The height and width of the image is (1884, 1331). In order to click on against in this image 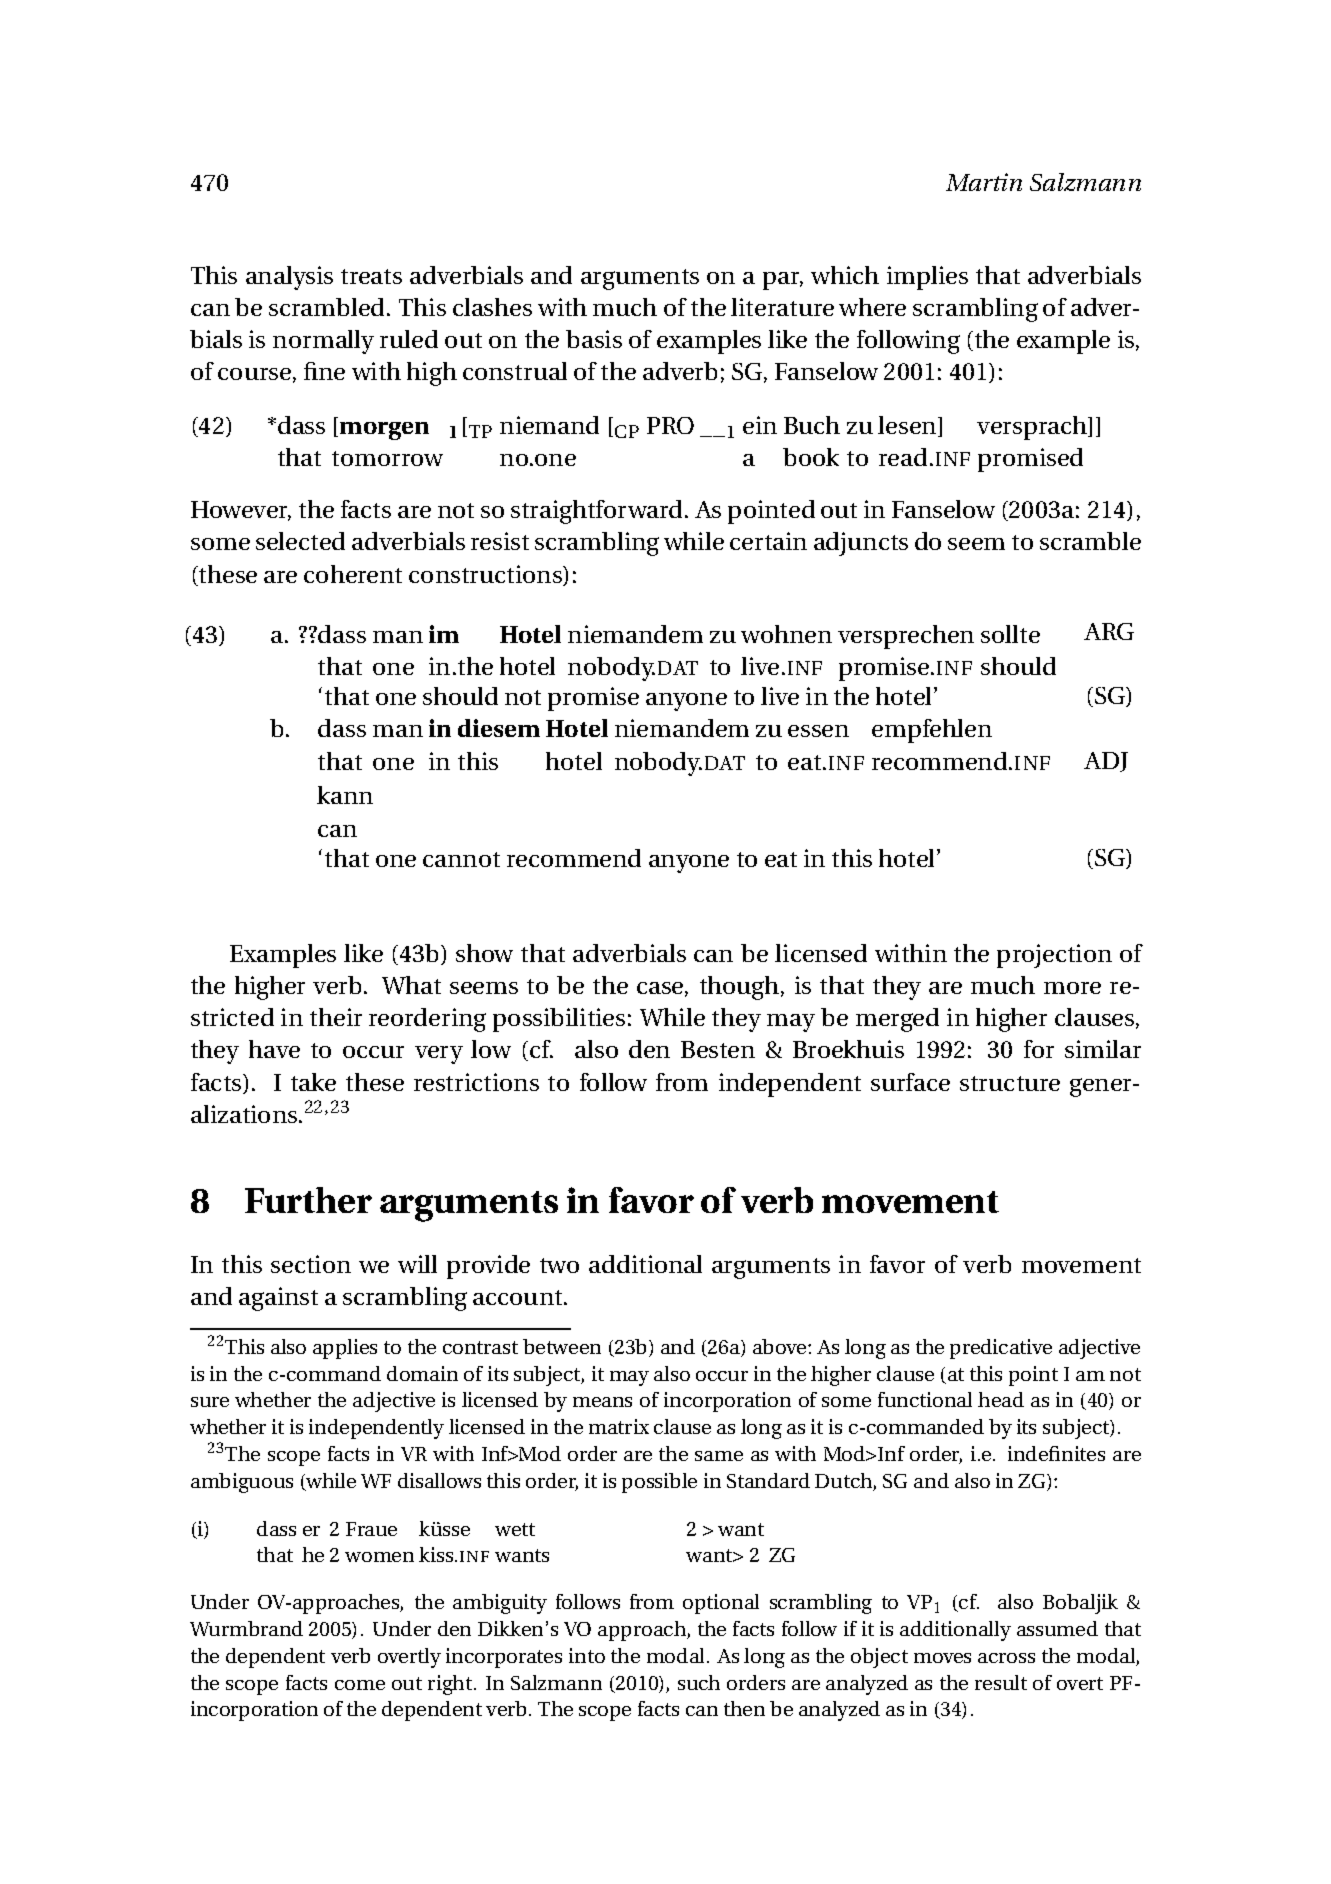, I will do `click(278, 1299)`.
